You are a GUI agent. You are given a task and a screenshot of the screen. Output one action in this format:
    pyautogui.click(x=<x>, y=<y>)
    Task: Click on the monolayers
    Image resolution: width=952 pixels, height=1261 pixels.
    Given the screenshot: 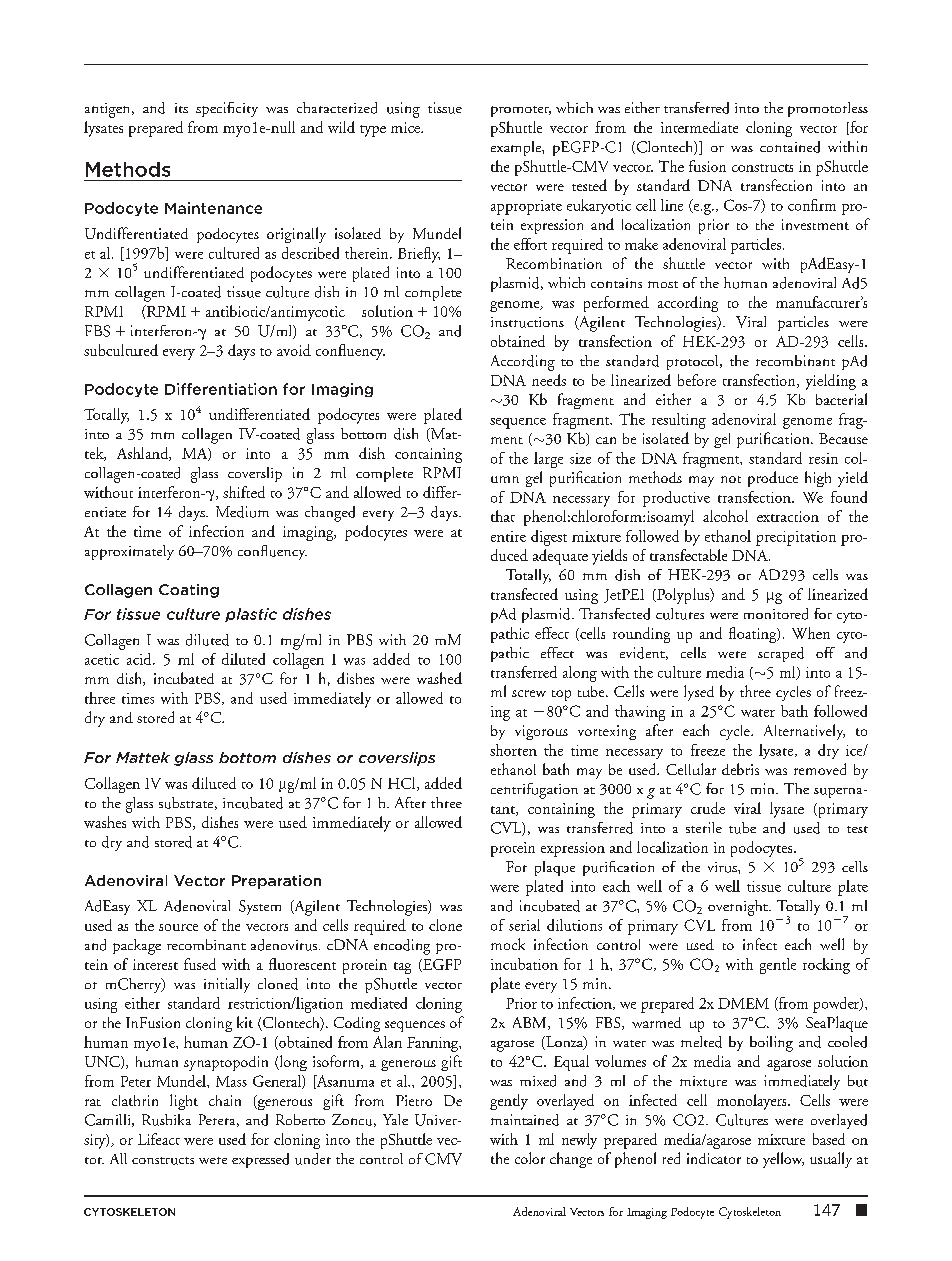 What is the action you would take?
    pyautogui.click(x=753, y=1102)
